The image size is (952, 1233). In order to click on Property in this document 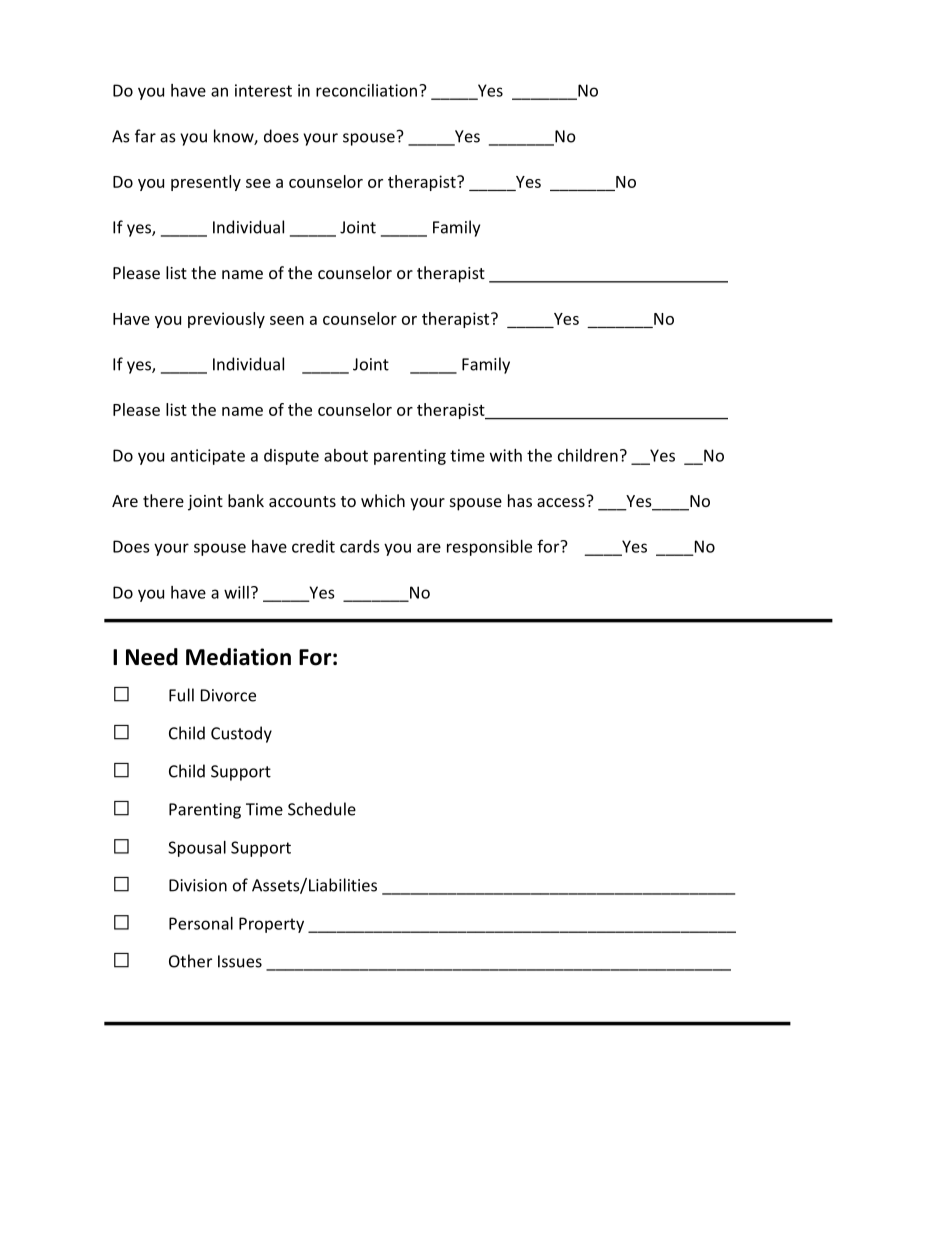, I will do `click(271, 925)`.
